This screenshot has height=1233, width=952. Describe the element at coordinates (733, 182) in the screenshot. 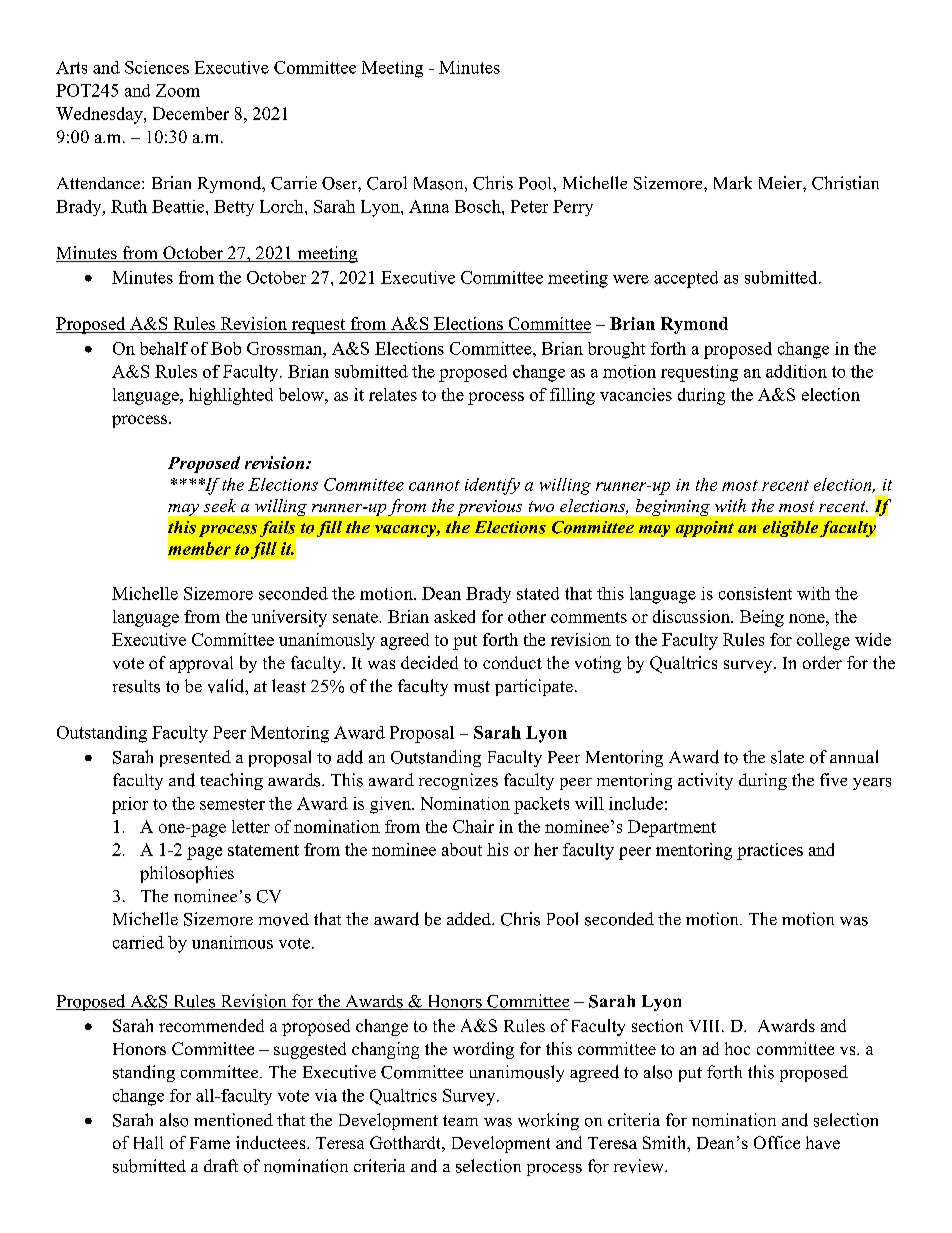

I see `Mark` at that location.
